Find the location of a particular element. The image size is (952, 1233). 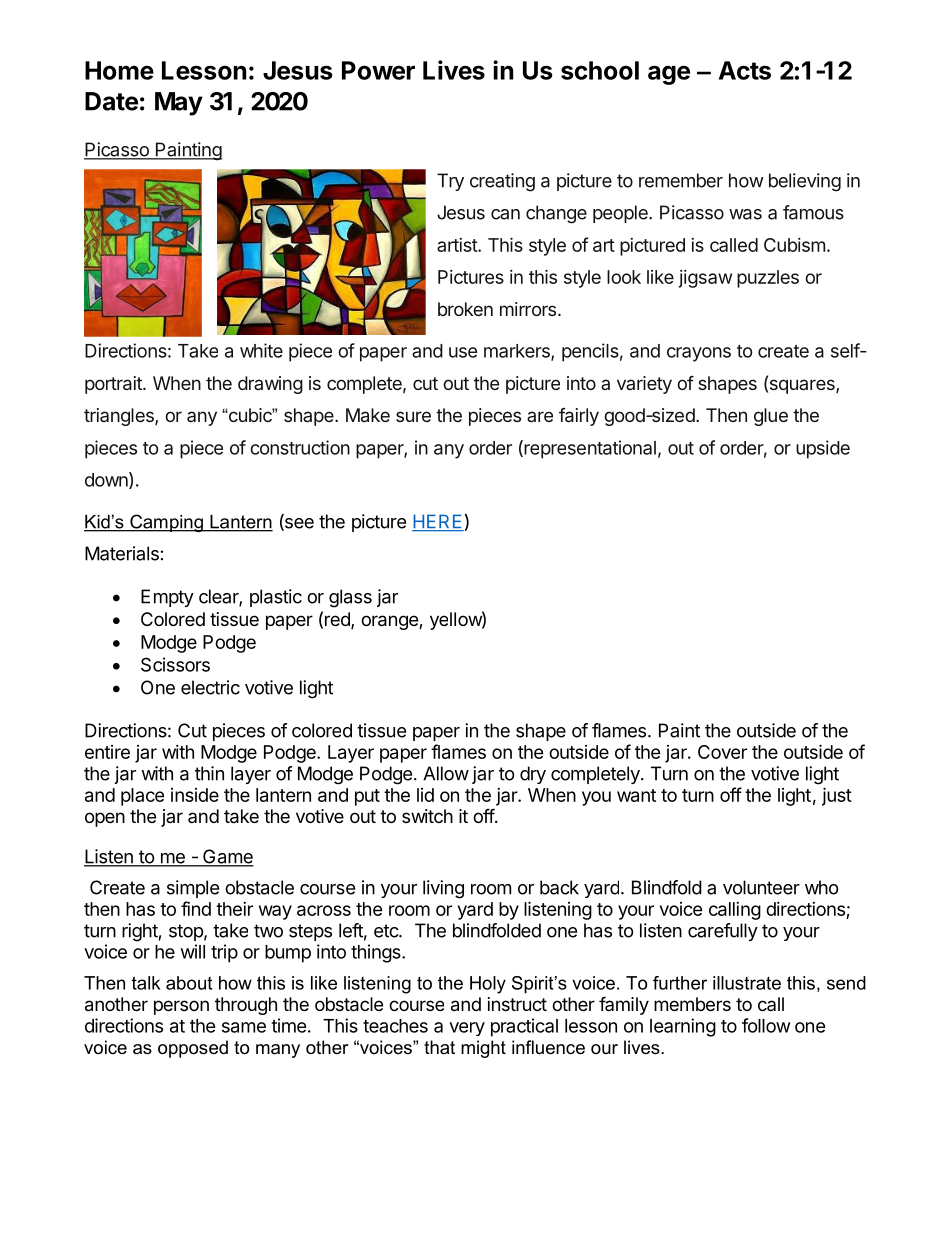

glue is located at coordinates (771, 417).
